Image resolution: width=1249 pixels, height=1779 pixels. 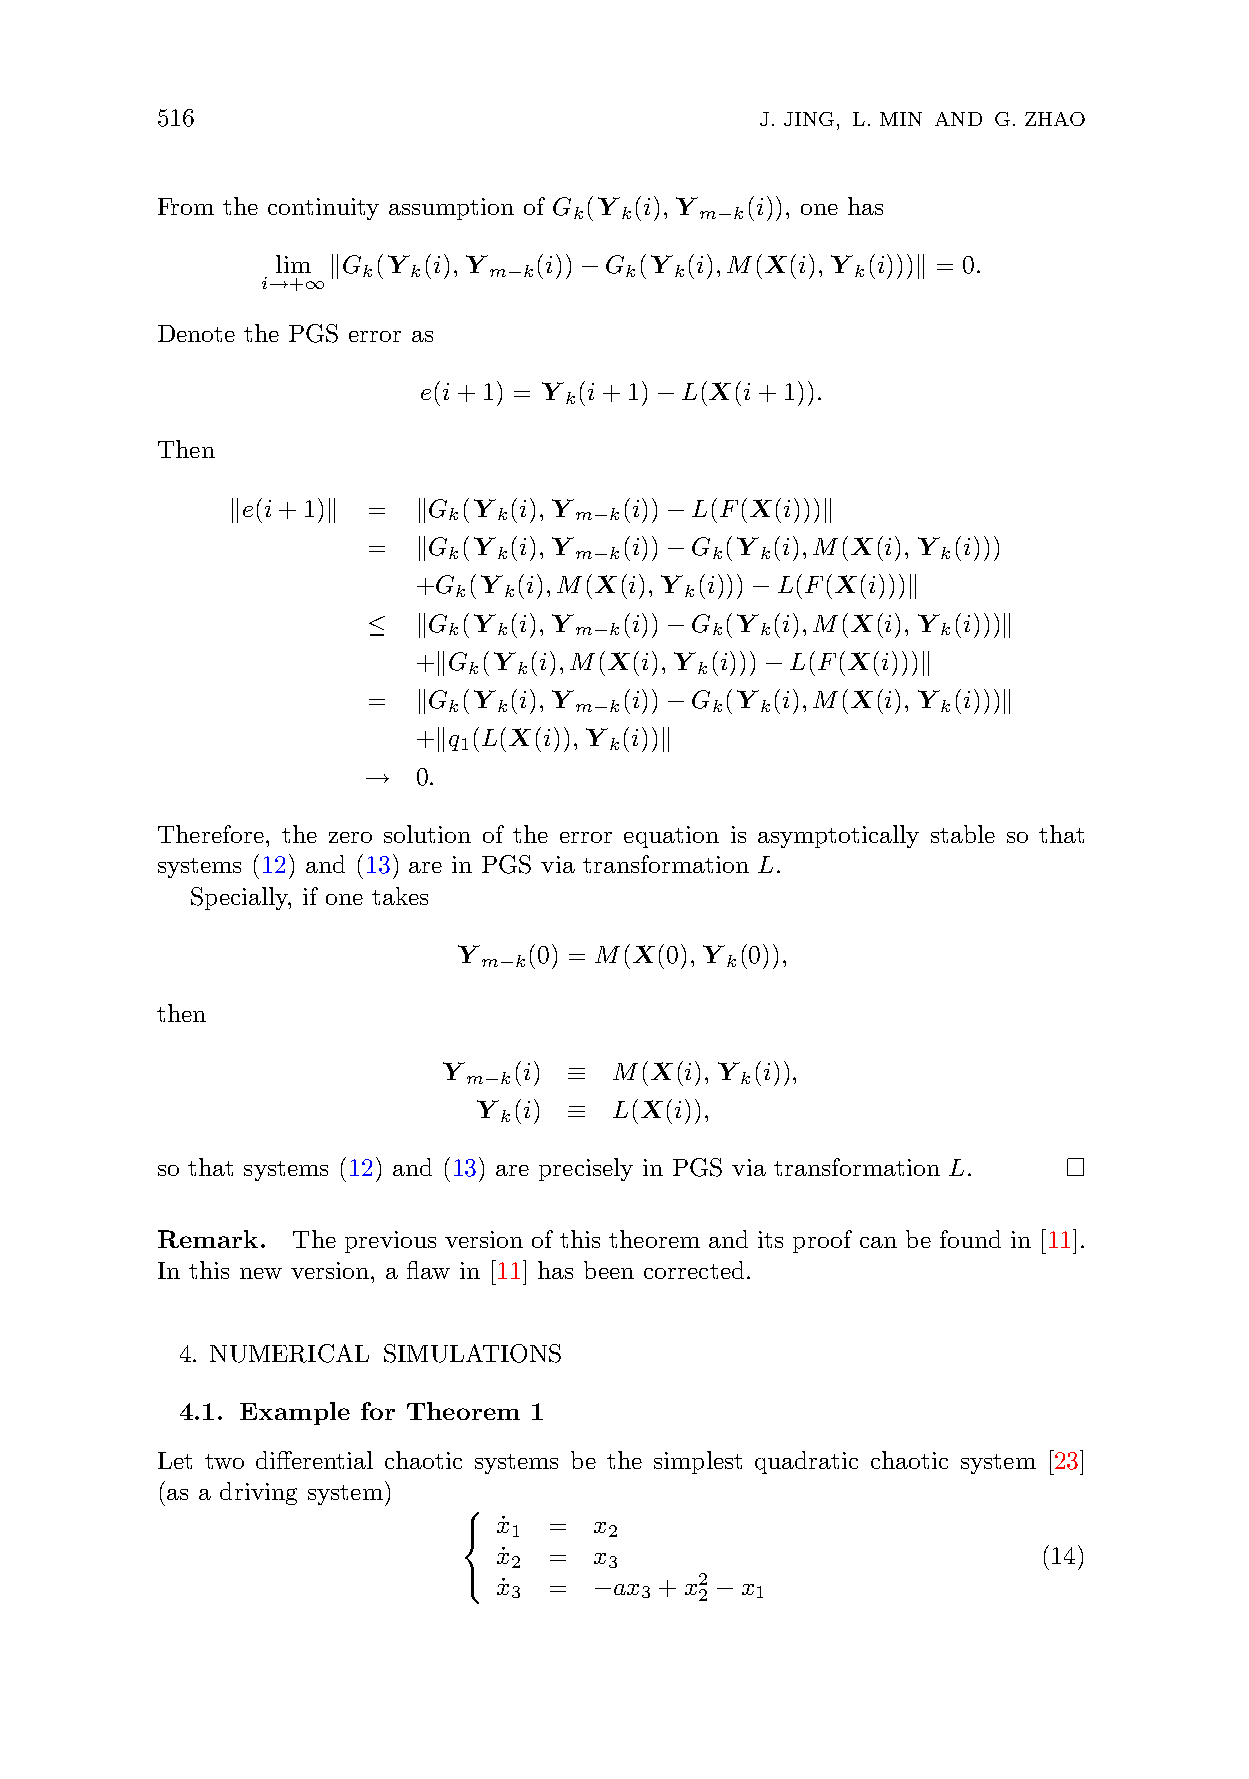 I want to click on solution, so click(x=427, y=834).
